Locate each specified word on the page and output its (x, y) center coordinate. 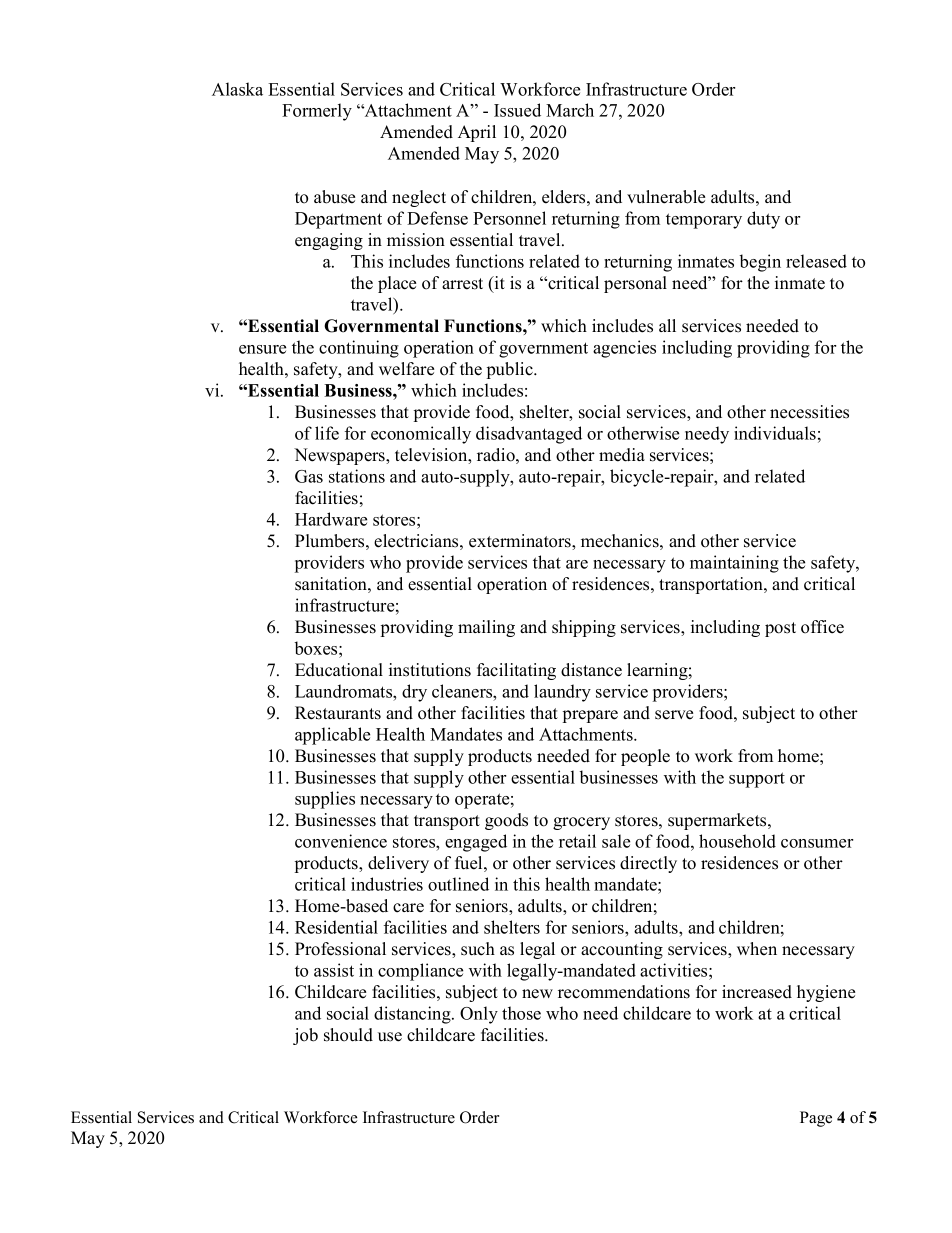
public (511, 370)
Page (816, 1119)
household (737, 841)
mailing (486, 628)
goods (506, 821)
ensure (262, 349)
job (305, 1036)
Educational (339, 670)
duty (763, 220)
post (780, 629)
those (521, 1013)
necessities (809, 412)
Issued (517, 110)
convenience (341, 841)
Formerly (317, 112)
